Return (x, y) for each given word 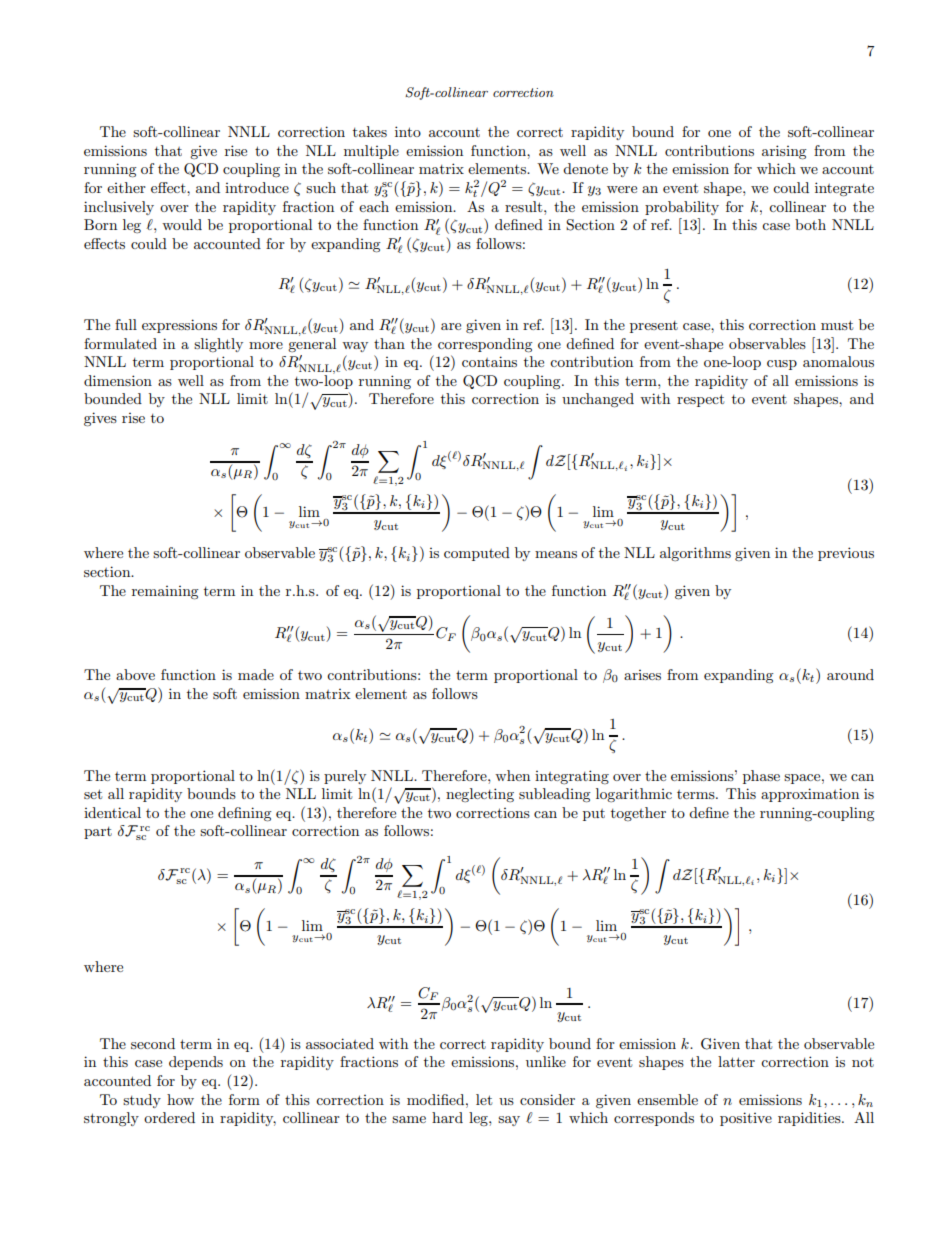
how (180, 1099)
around (850, 674)
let (484, 1099)
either (126, 187)
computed (477, 554)
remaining (165, 593)
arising (784, 152)
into (408, 131)
